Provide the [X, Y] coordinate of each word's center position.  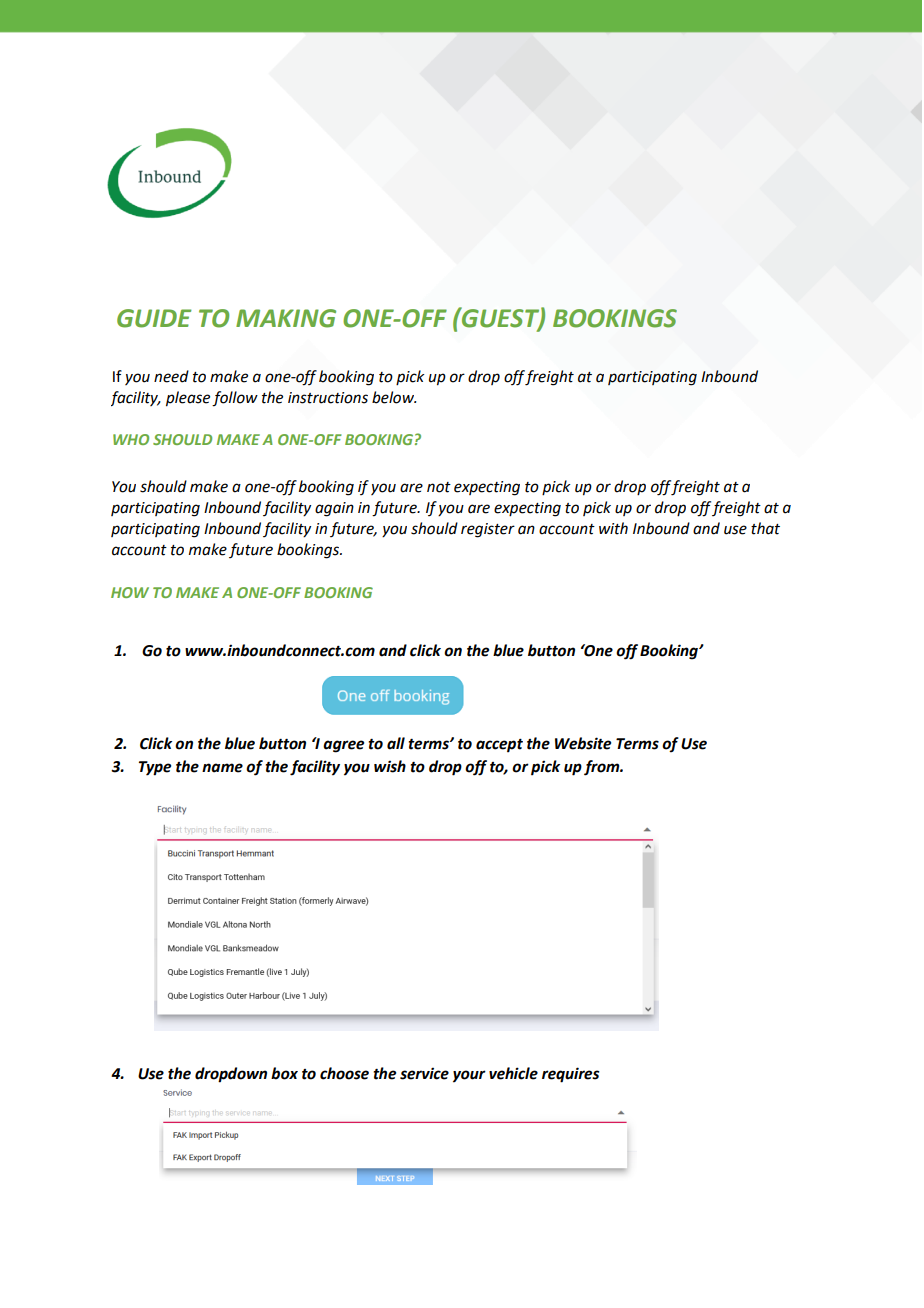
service [424, 1073]
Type [155, 768]
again [334, 509]
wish [390, 766]
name [222, 768]
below [394, 397]
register [488, 530]
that [765, 528]
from [603, 768]
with [613, 528]
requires [571, 1075]
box [284, 1073]
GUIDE [154, 318]
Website [583, 743]
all [396, 743]
